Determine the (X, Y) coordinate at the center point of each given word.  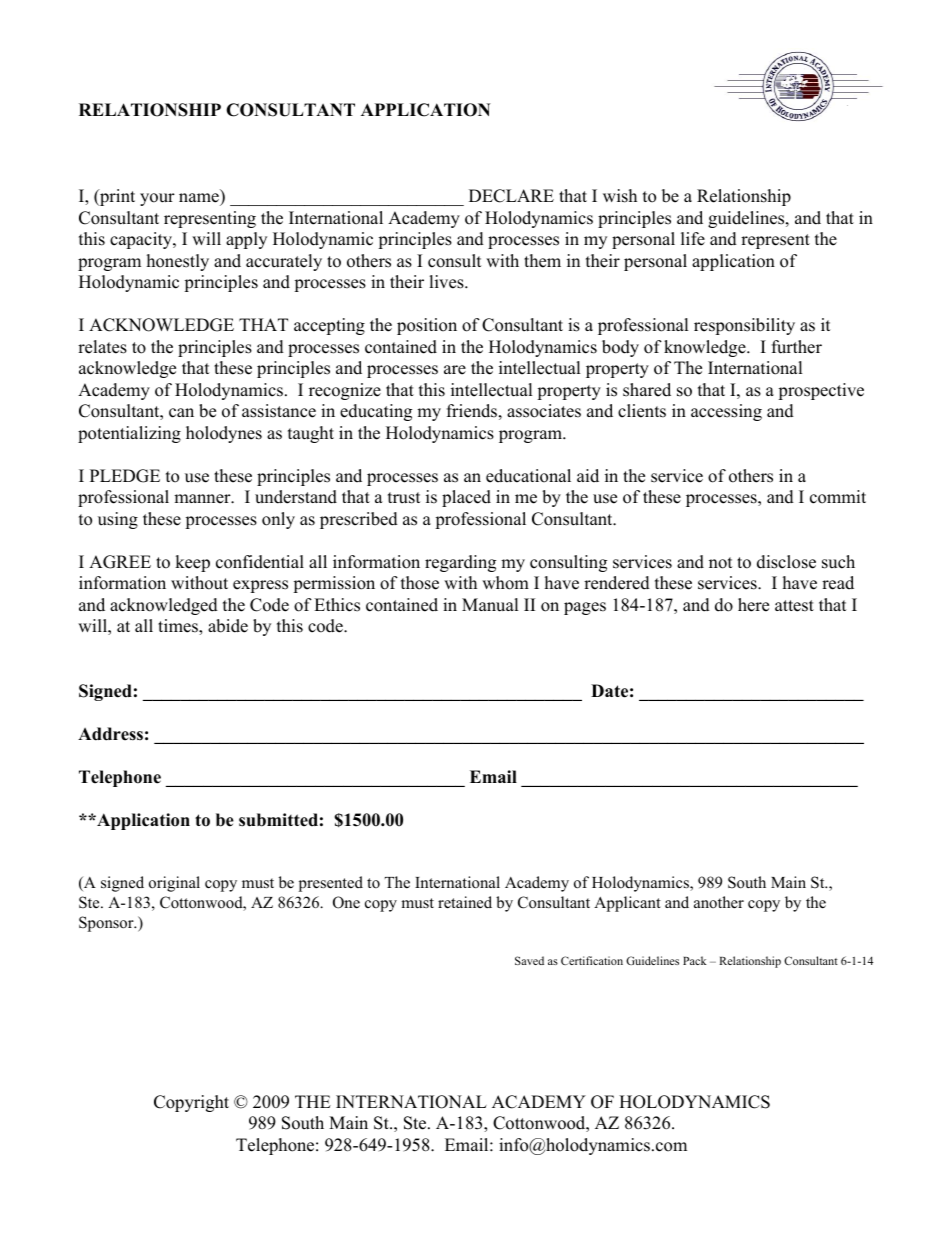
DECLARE (511, 196)
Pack (695, 960)
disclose (786, 562)
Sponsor (107, 924)
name (200, 199)
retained (465, 902)
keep (192, 563)
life (693, 239)
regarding (460, 563)
